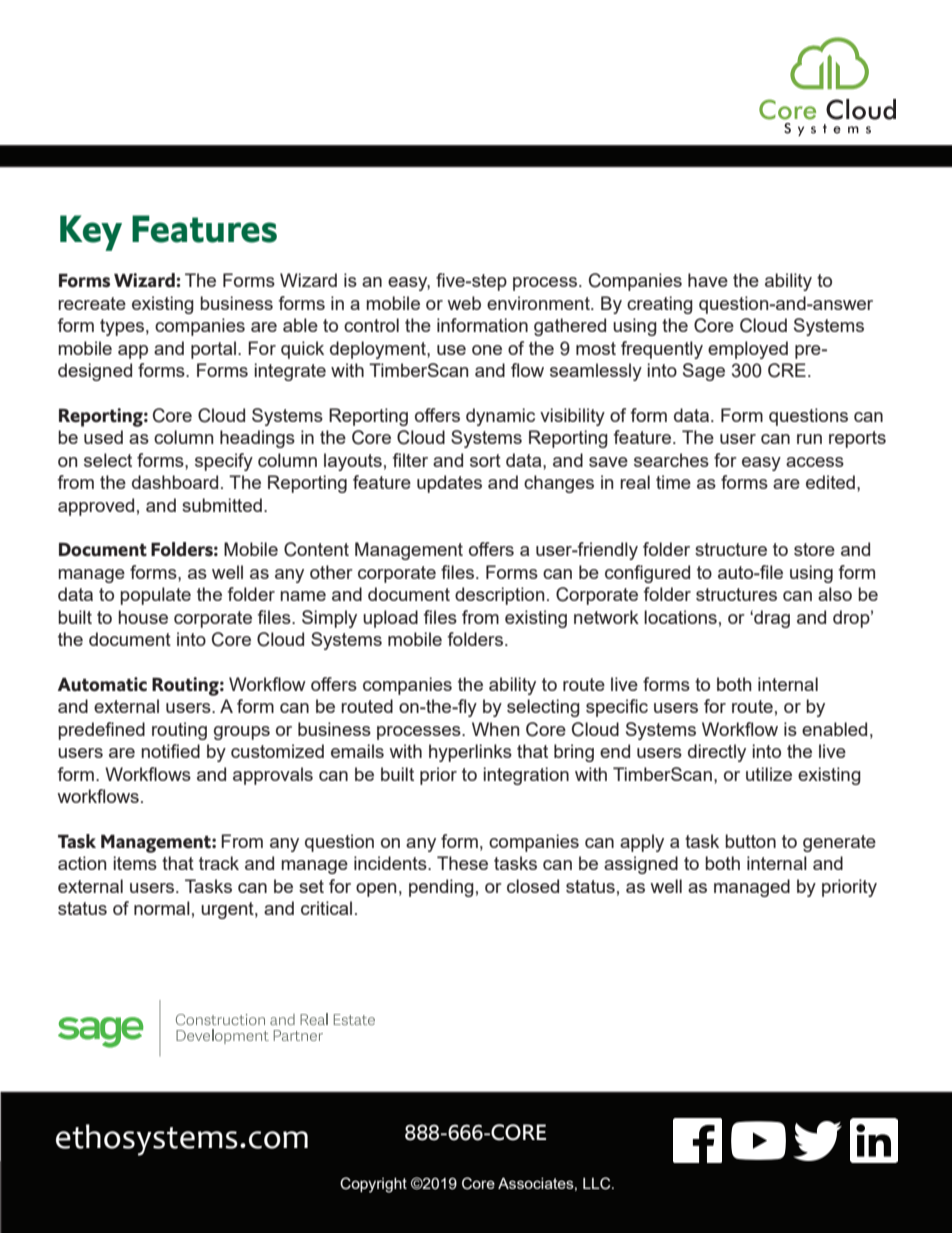 This screenshot has width=952, height=1233. I want to click on web, so click(464, 303).
